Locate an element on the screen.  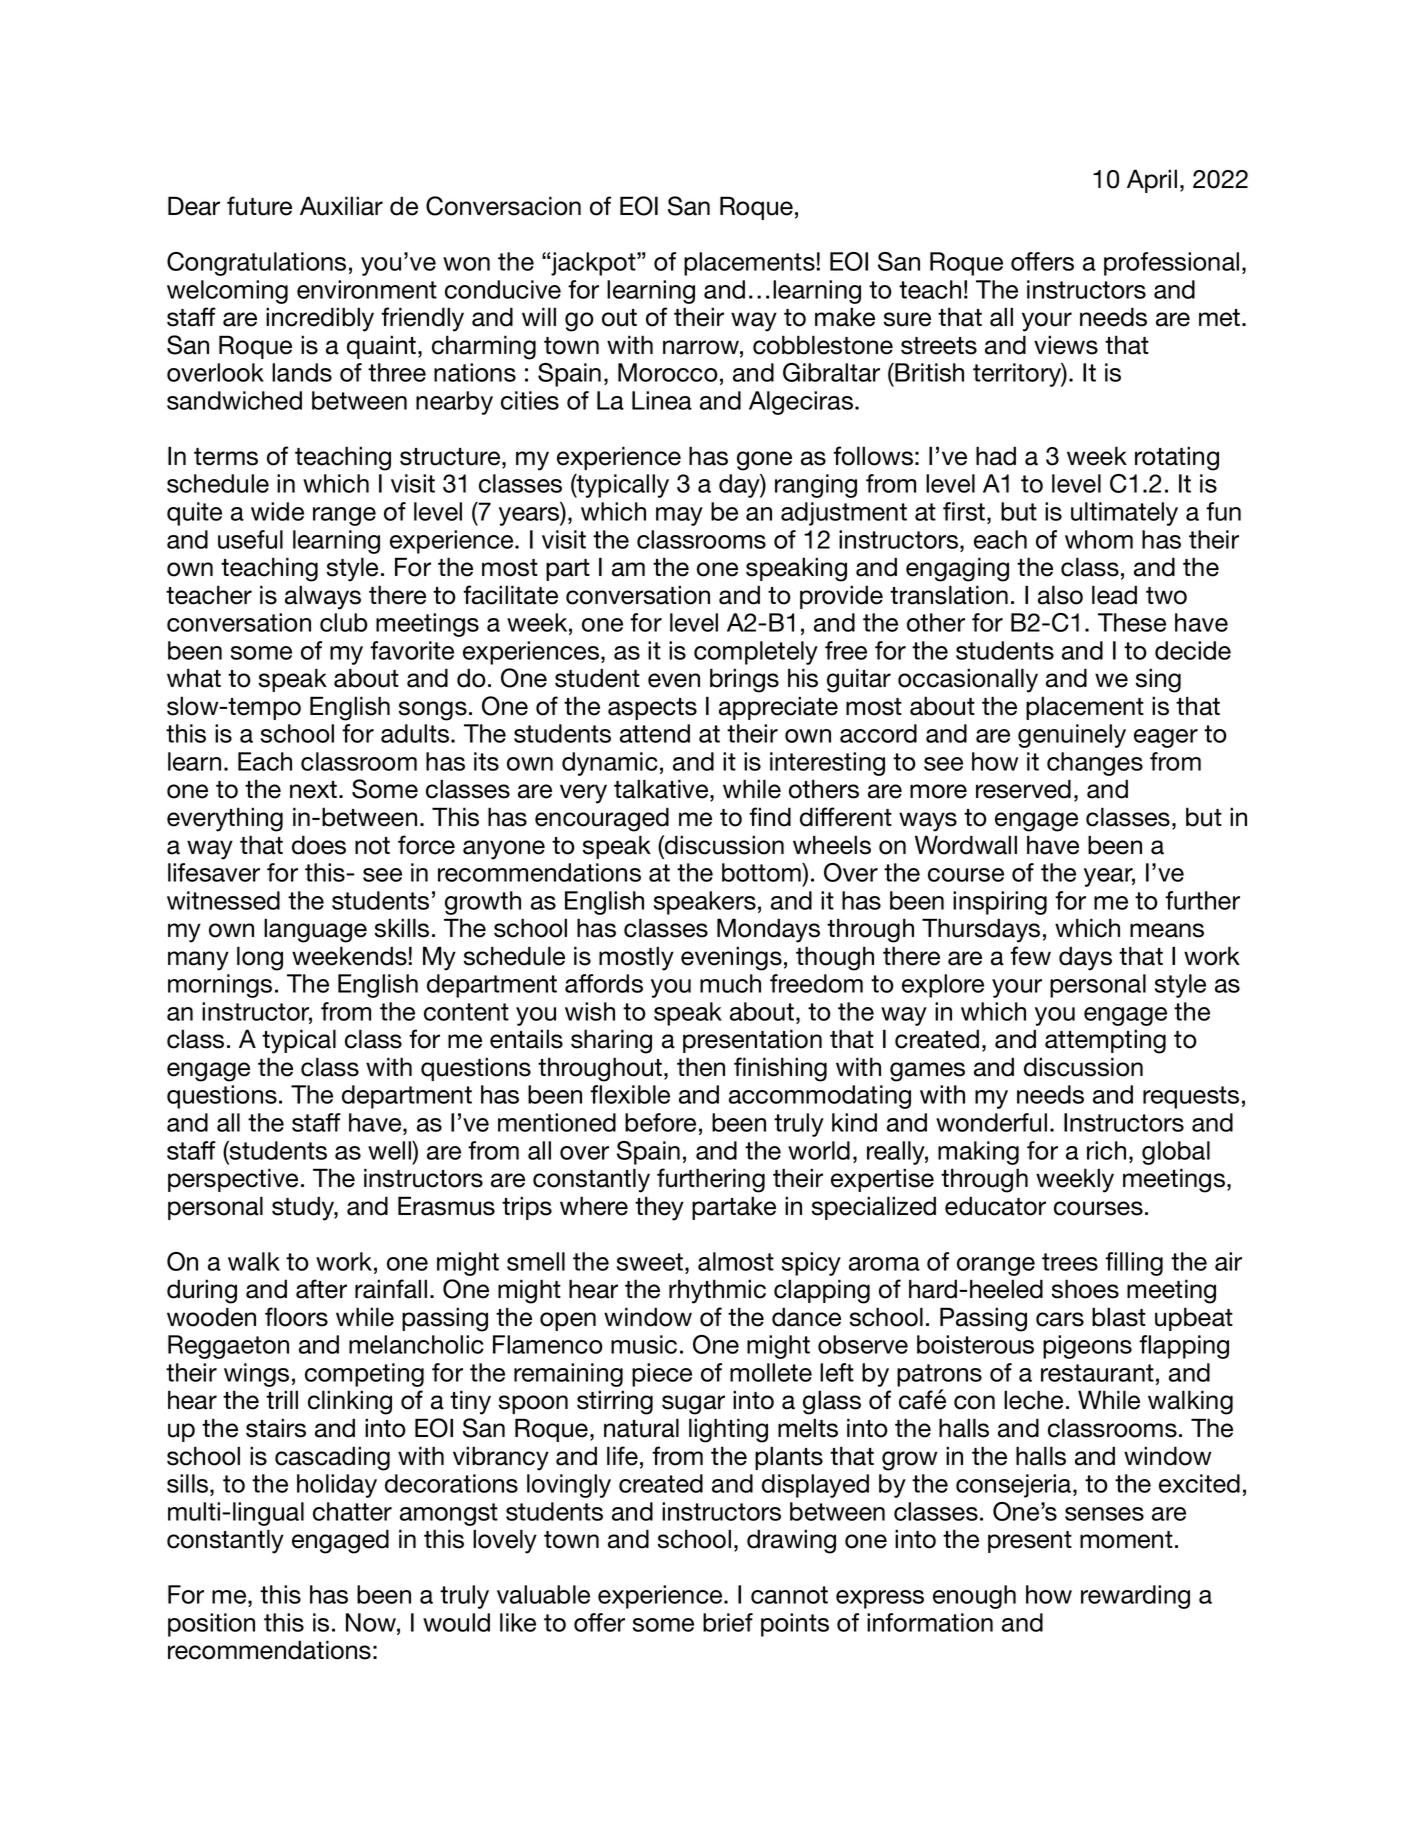
brief is located at coordinates (728, 1622).
